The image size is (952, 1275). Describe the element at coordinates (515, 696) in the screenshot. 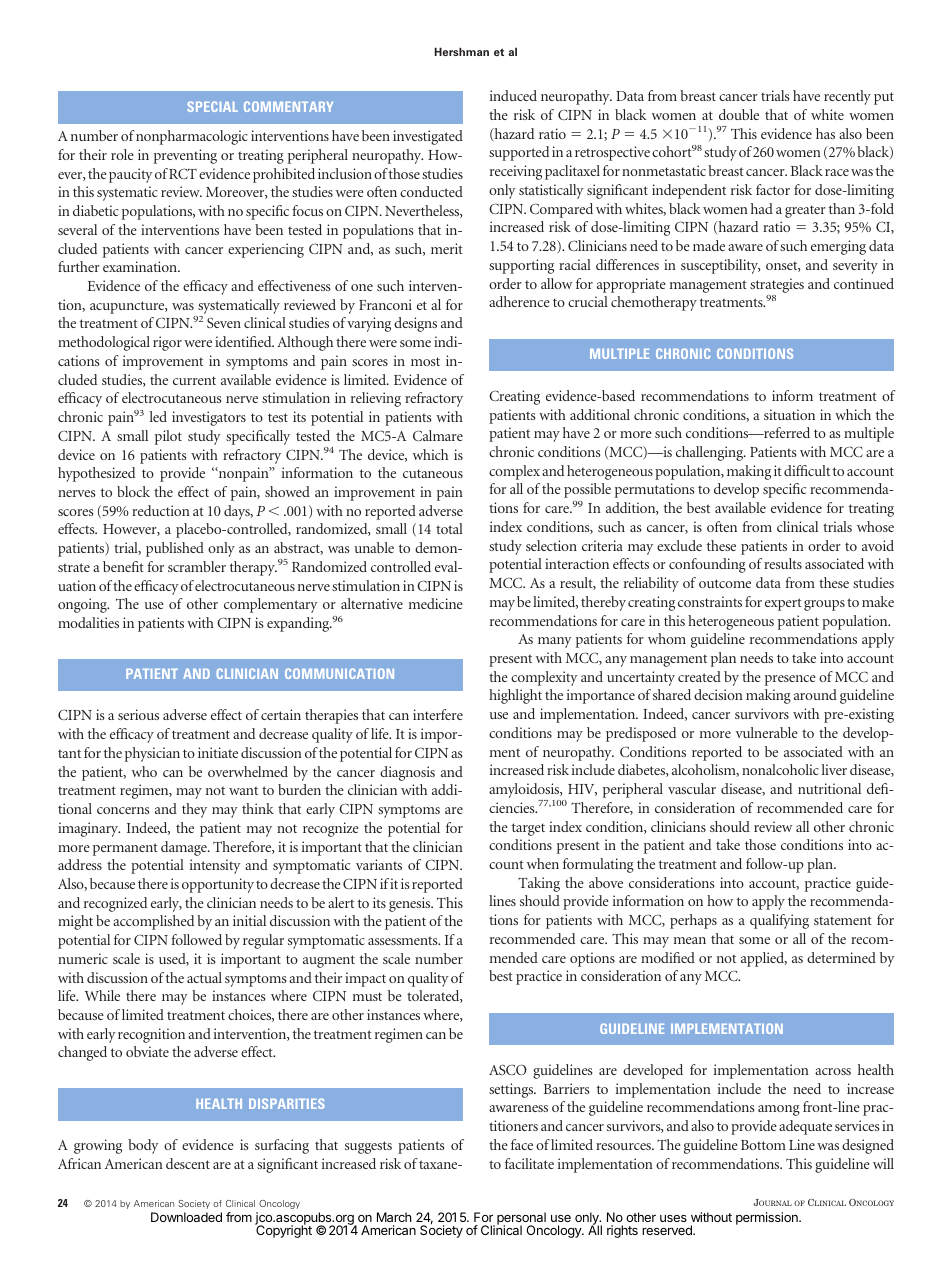

I see `highlight` at that location.
